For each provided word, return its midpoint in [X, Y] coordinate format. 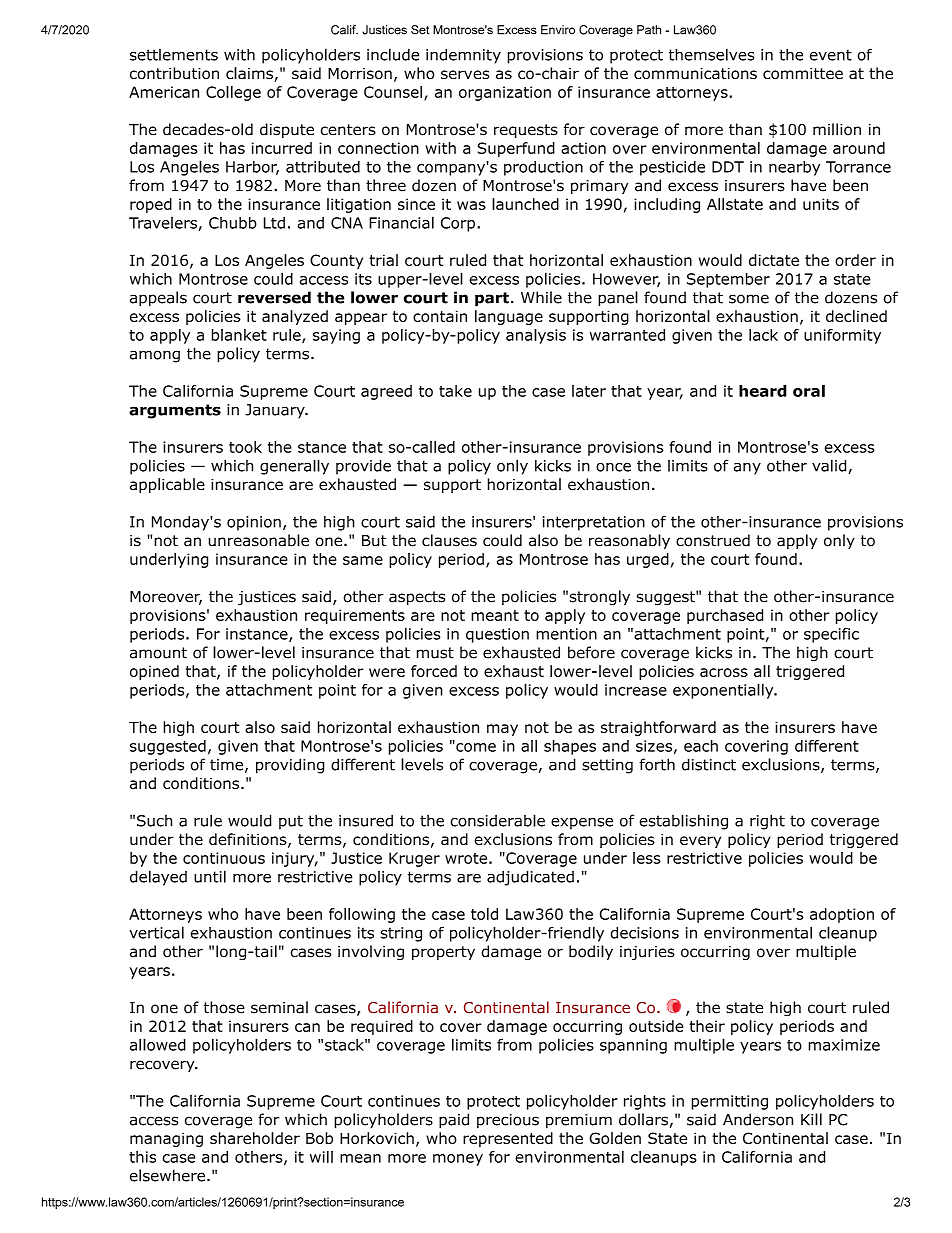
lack [763, 335]
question [497, 635]
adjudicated [530, 878]
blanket [239, 335]
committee [803, 74]
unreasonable [259, 540]
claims [250, 74]
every [700, 842]
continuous [224, 858]
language [509, 317]
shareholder [255, 1138]
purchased [725, 616]
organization [505, 93]
